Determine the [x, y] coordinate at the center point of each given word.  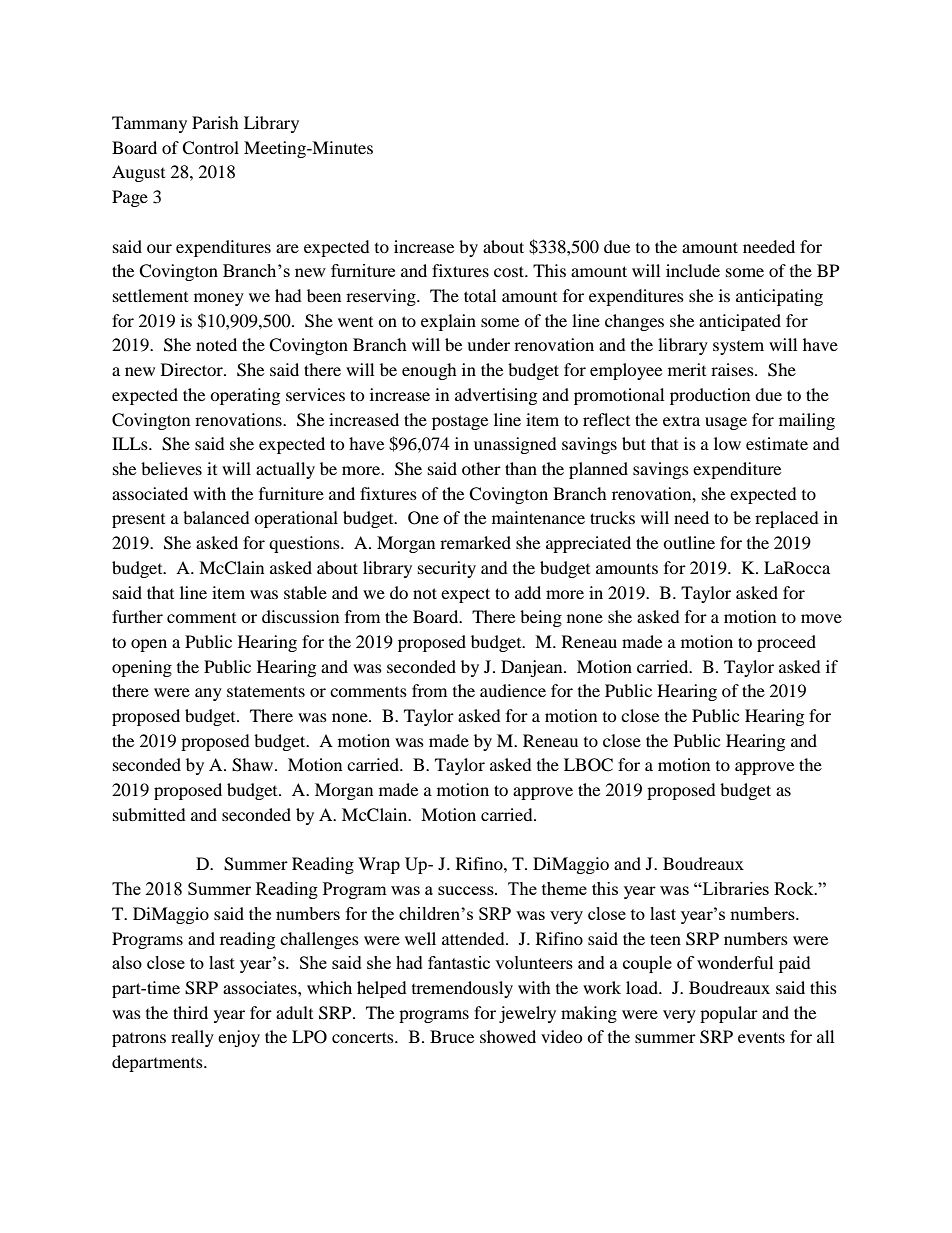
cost [510, 271]
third [190, 1012]
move [821, 618]
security [447, 569]
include [693, 270]
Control [210, 148]
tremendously [462, 989]
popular [729, 1014]
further [137, 616]
